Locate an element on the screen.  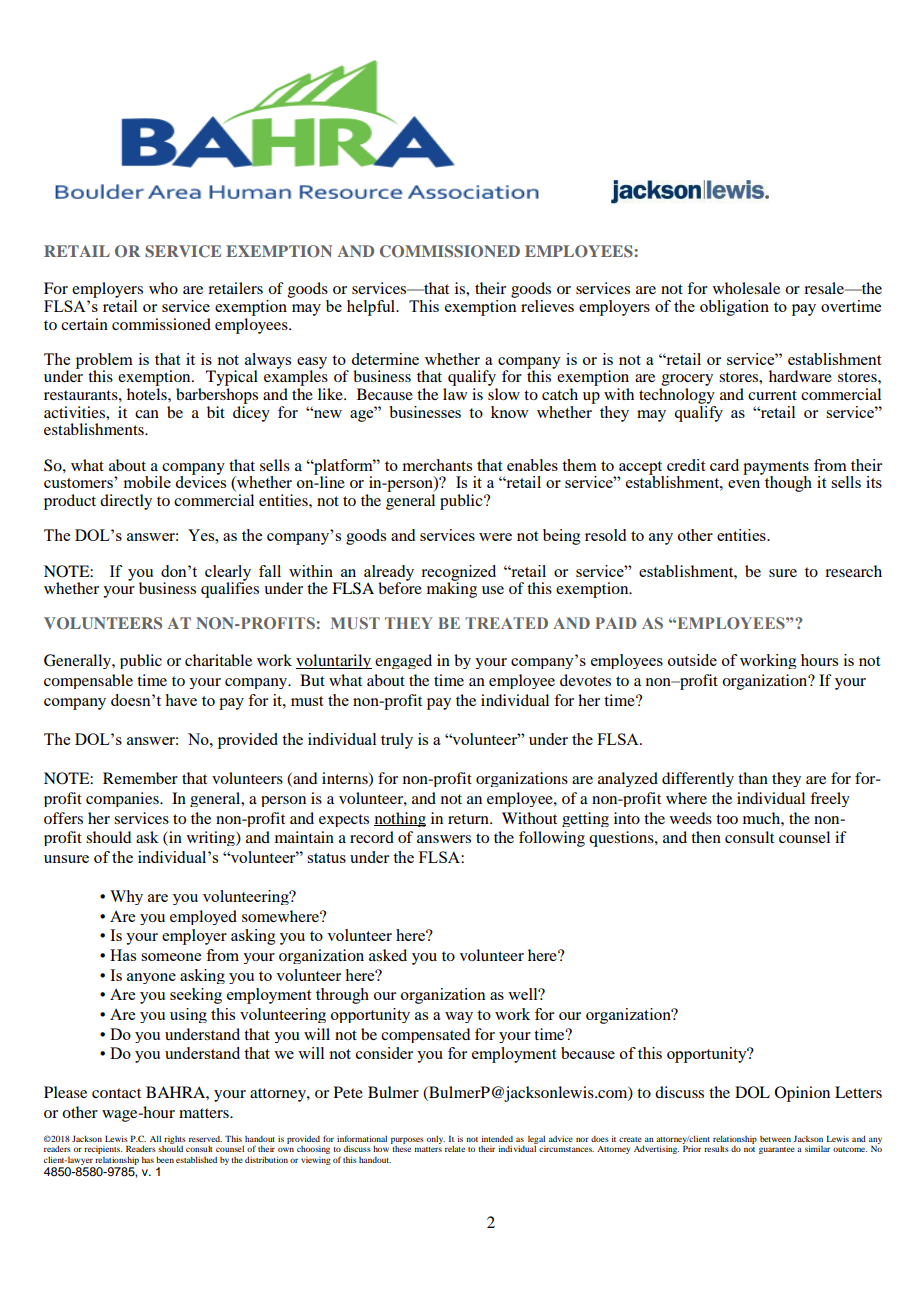
have is located at coordinates (181, 700).
